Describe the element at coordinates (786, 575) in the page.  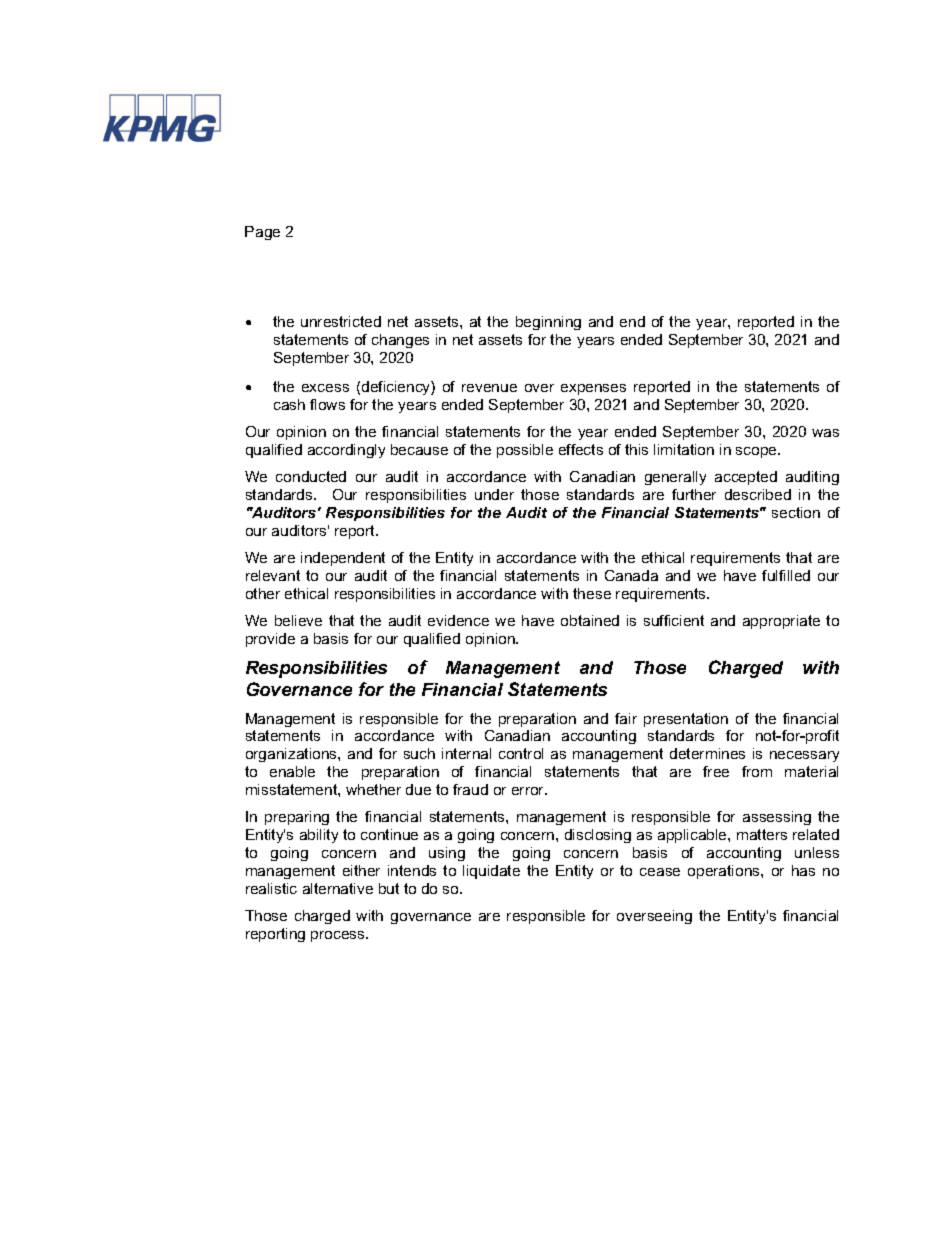
I see `fulfilled` at that location.
